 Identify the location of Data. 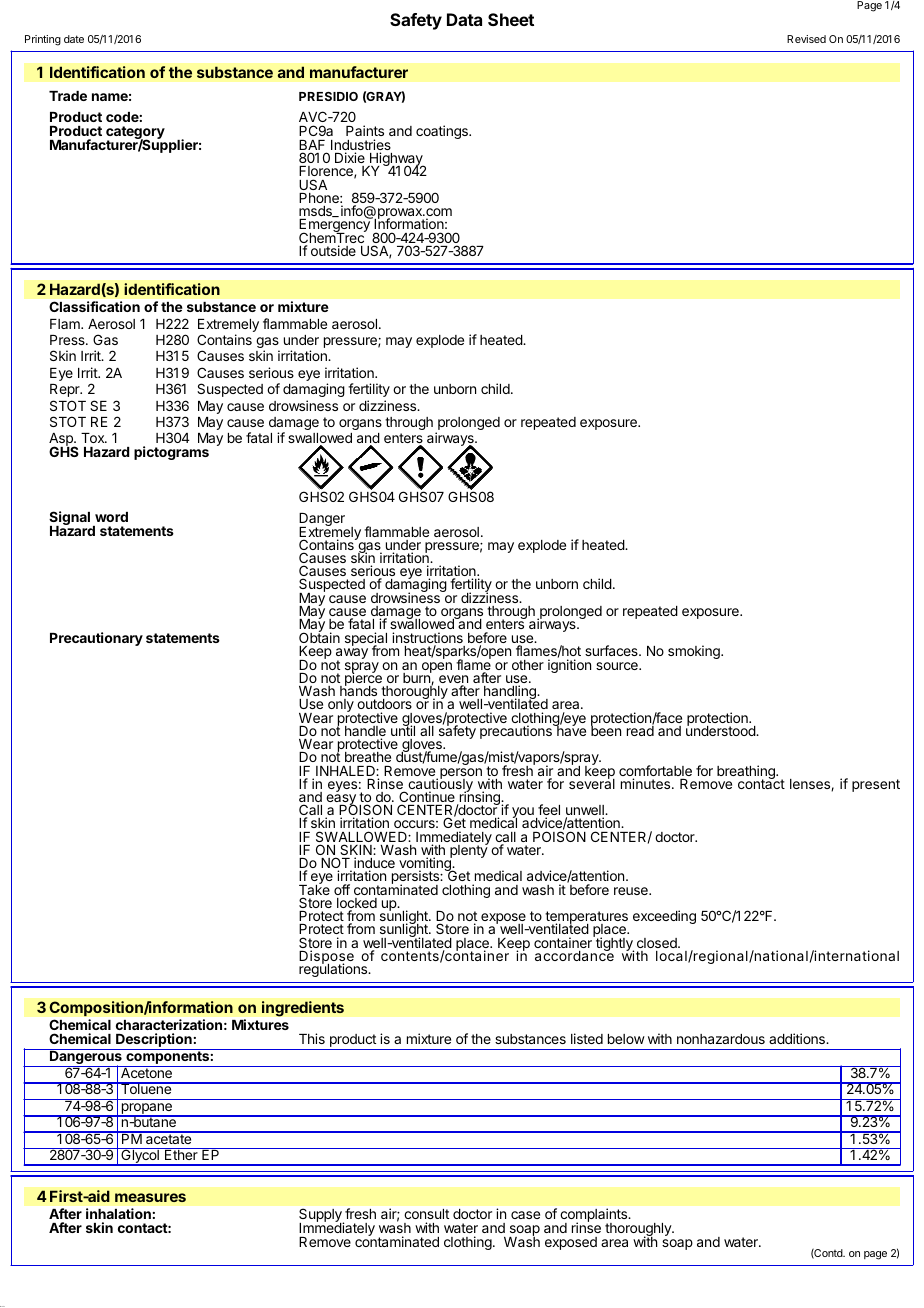
(464, 19).
